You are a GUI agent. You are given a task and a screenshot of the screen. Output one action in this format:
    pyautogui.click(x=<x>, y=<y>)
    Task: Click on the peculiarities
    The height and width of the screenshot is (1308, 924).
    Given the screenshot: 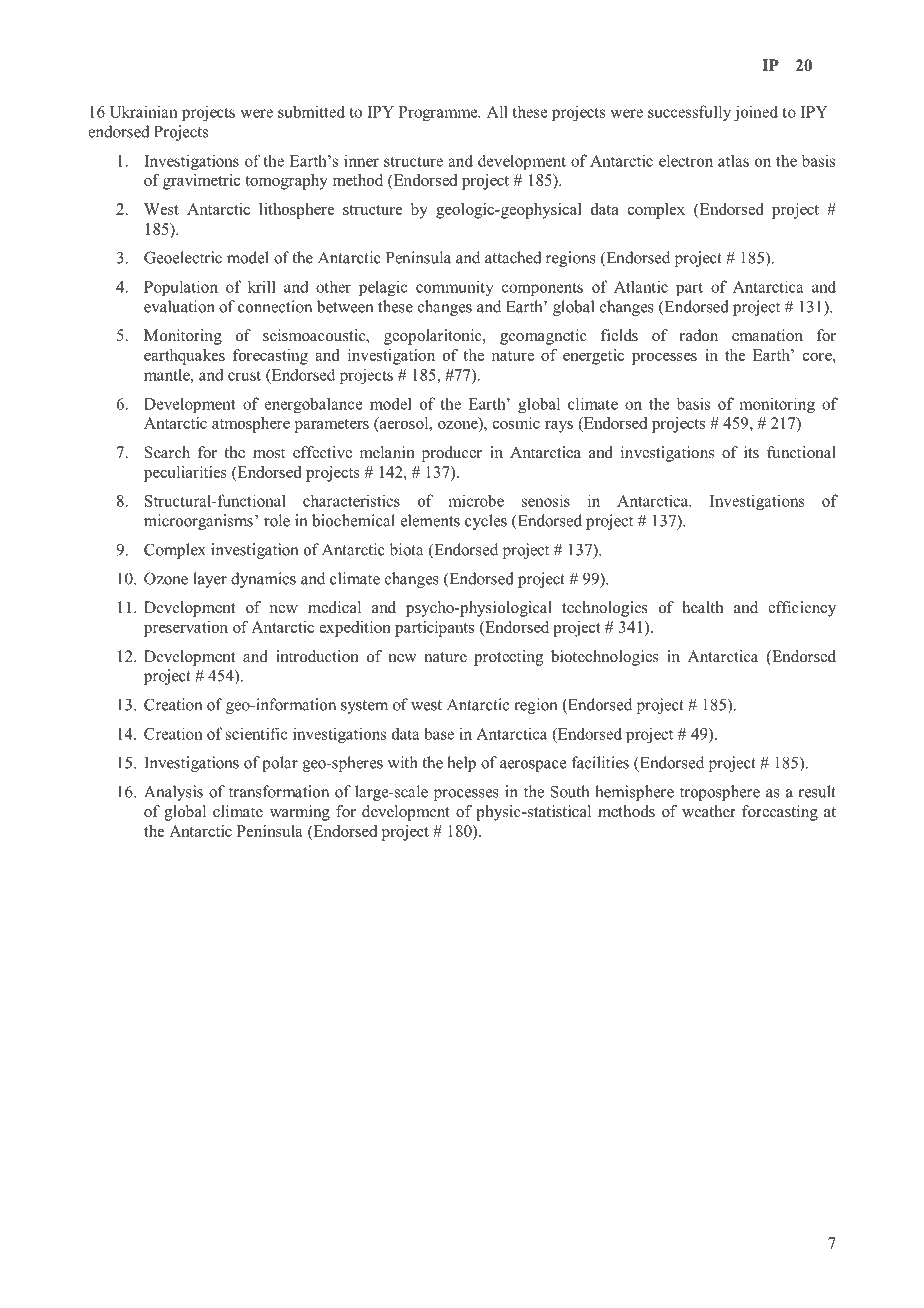 What is the action you would take?
    pyautogui.click(x=185, y=474)
